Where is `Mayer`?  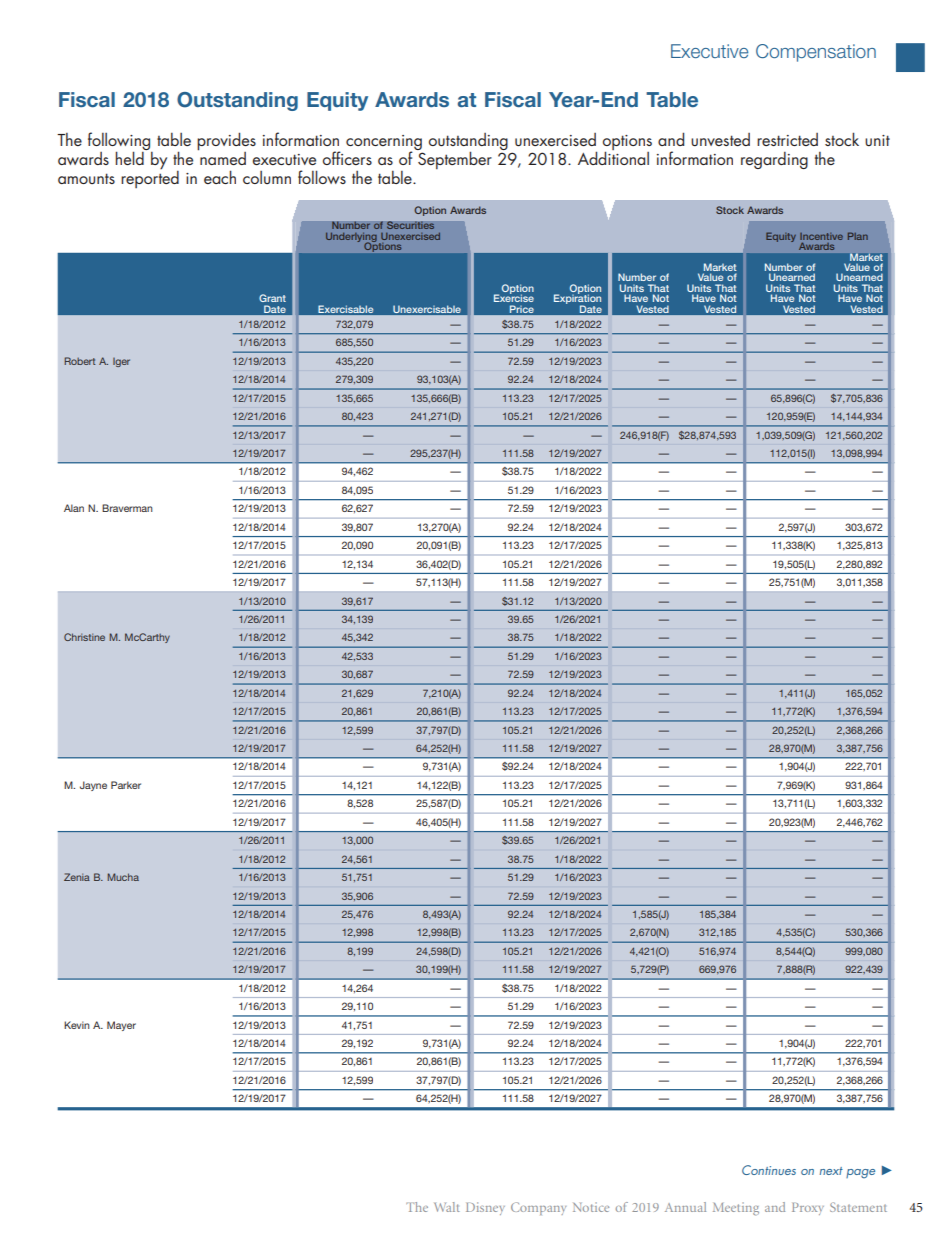 Mayer is located at coordinates (121, 1026).
